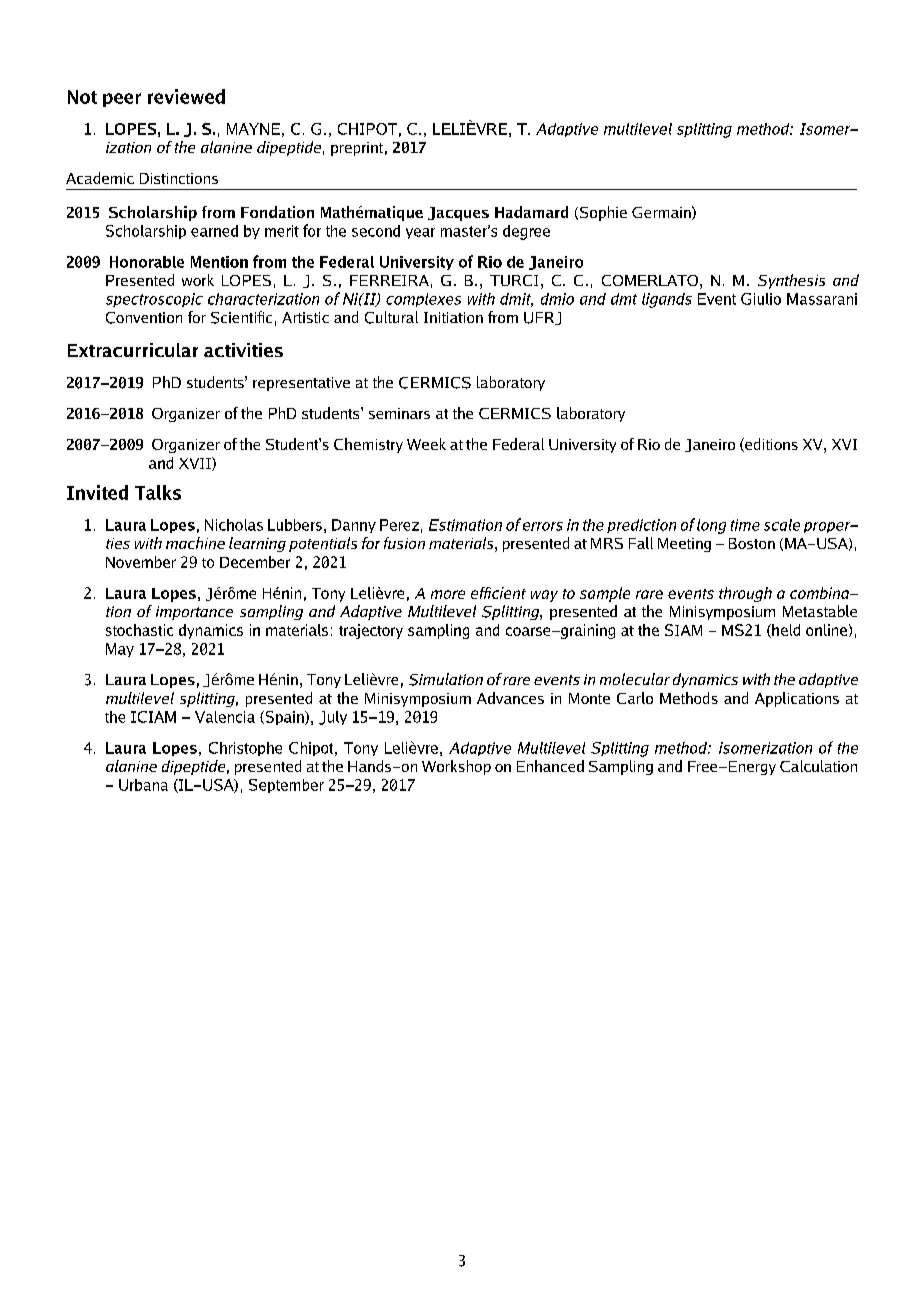 The image size is (924, 1308). Describe the element at coordinates (426, 444) in the screenshot. I see `Week` at that location.
